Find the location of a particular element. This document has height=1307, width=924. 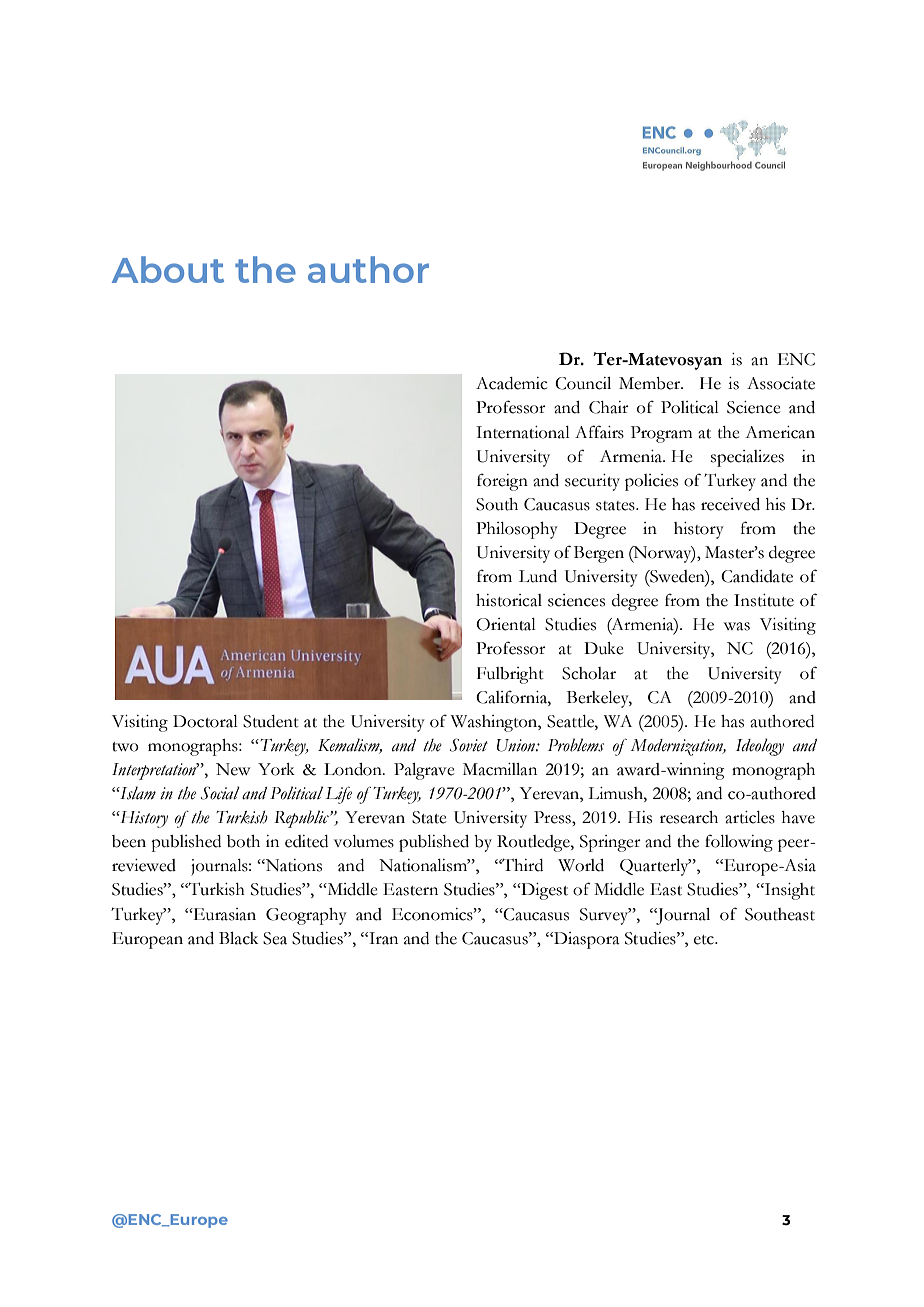

Black is located at coordinates (238, 938).
